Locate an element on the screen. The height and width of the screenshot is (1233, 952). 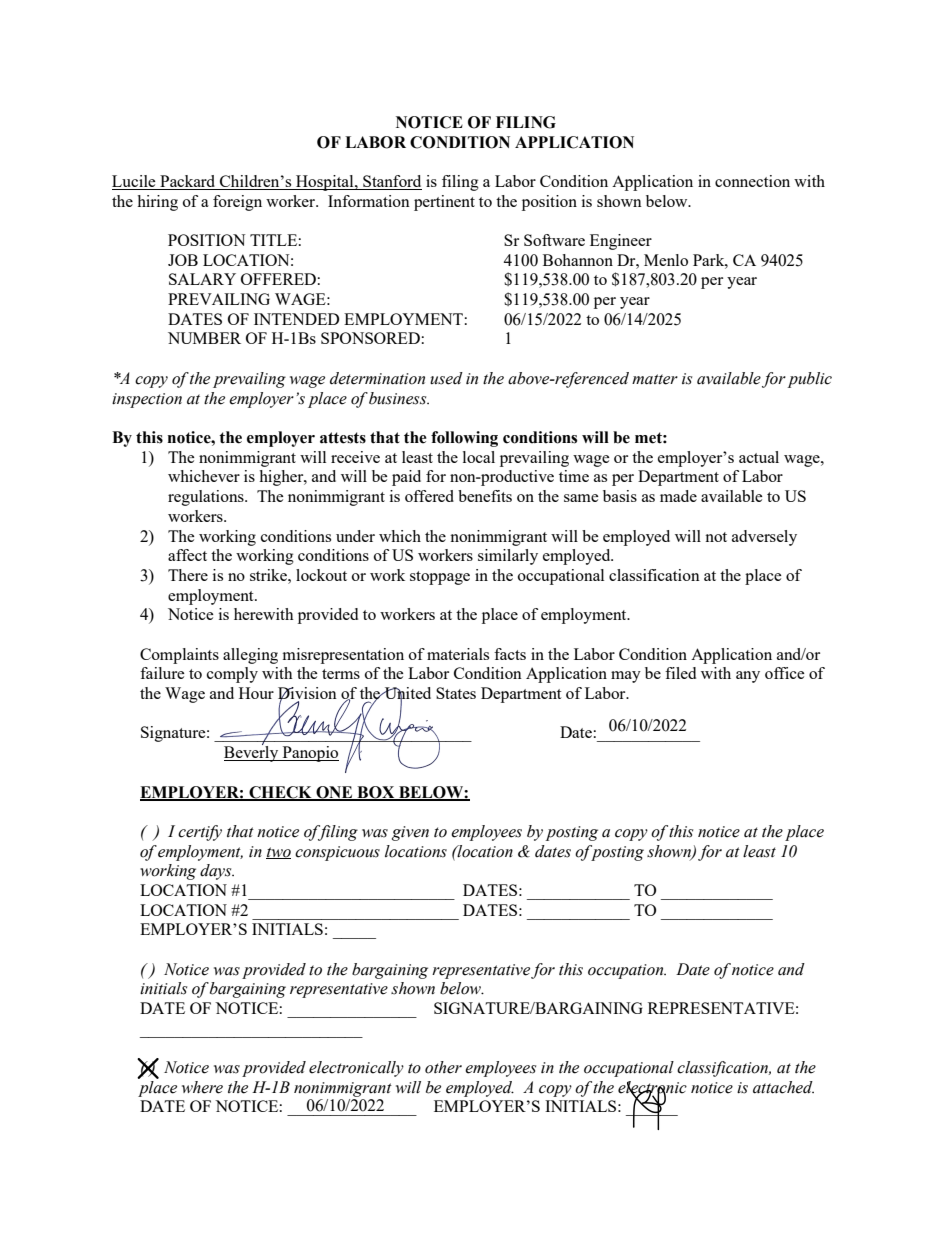
matter is located at coordinates (655, 379).
